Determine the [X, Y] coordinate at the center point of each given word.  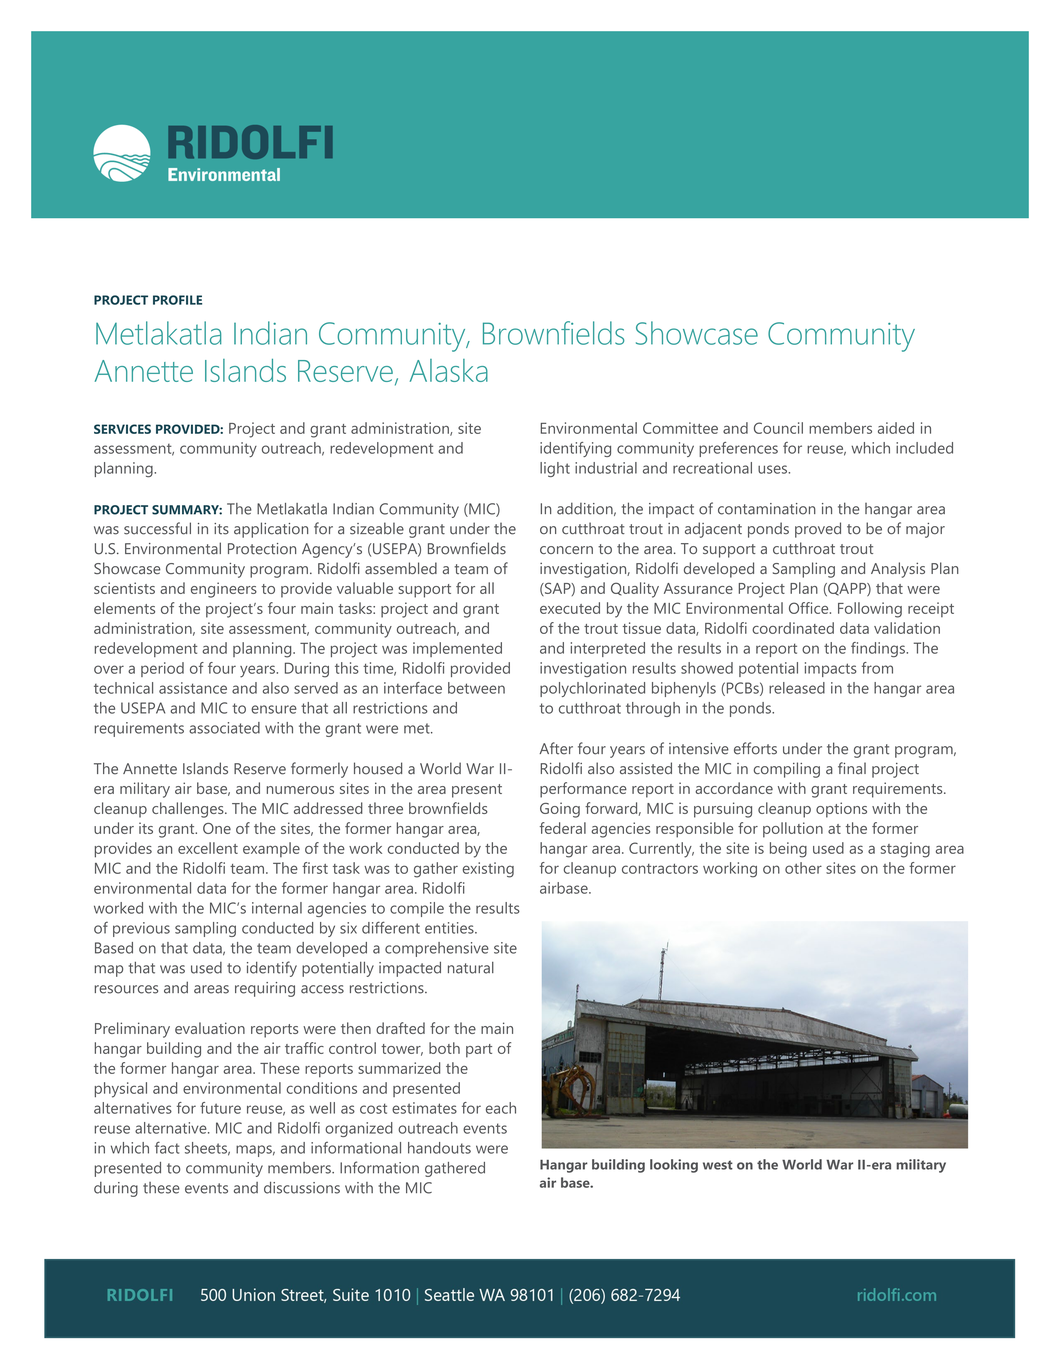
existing [488, 870]
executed [570, 608]
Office [810, 608]
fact [167, 1147]
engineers [224, 590]
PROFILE [177, 300]
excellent [208, 848]
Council [778, 428]
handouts [439, 1148]
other [803, 868]
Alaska [449, 370]
